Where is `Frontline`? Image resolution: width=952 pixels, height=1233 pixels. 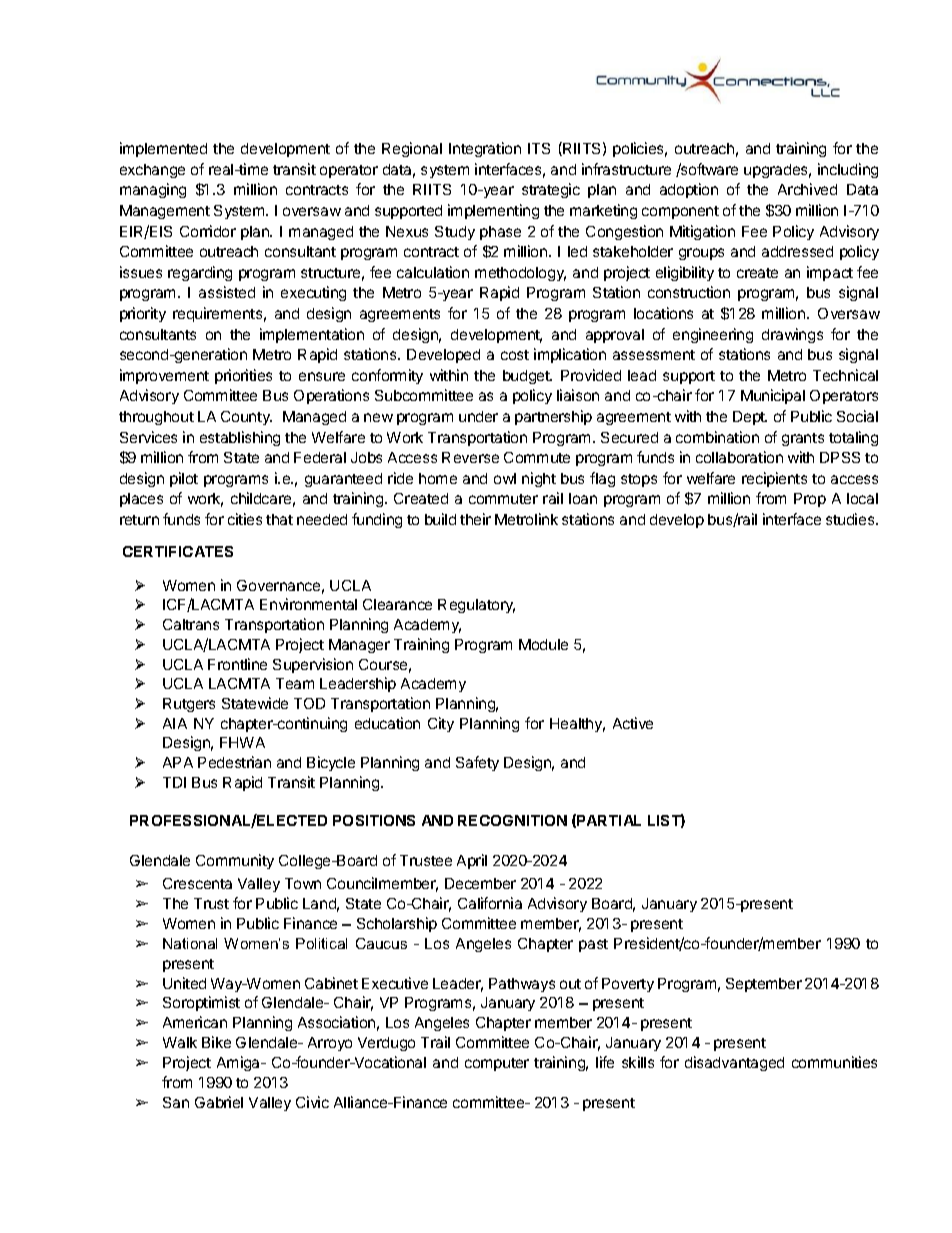
Frontline is located at coordinates (237, 664).
